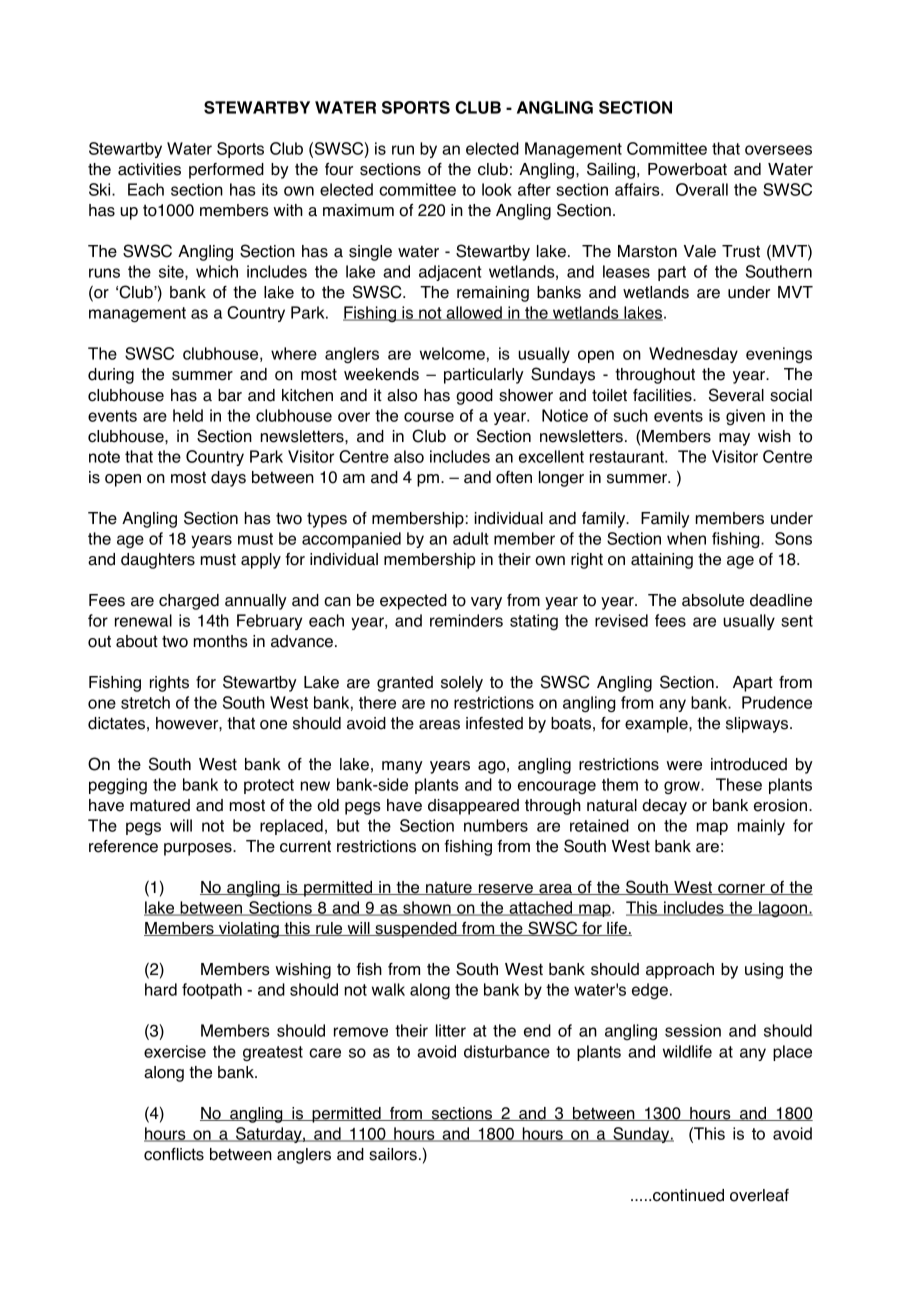 The image size is (924, 1308). I want to click on Vale, so click(700, 251).
